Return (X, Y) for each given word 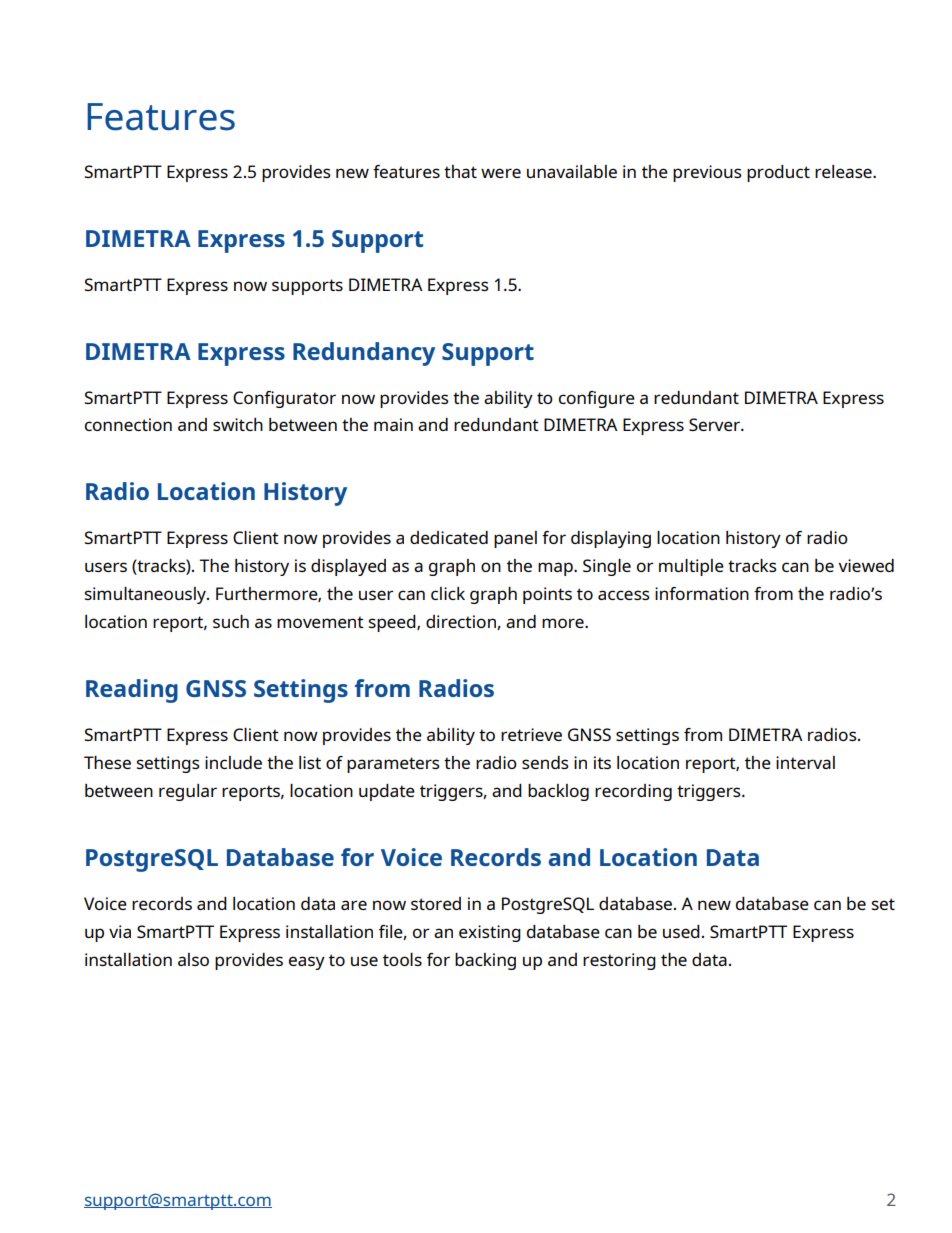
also (193, 959)
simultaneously (146, 595)
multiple (691, 567)
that (460, 171)
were (501, 173)
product (778, 173)
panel (515, 539)
